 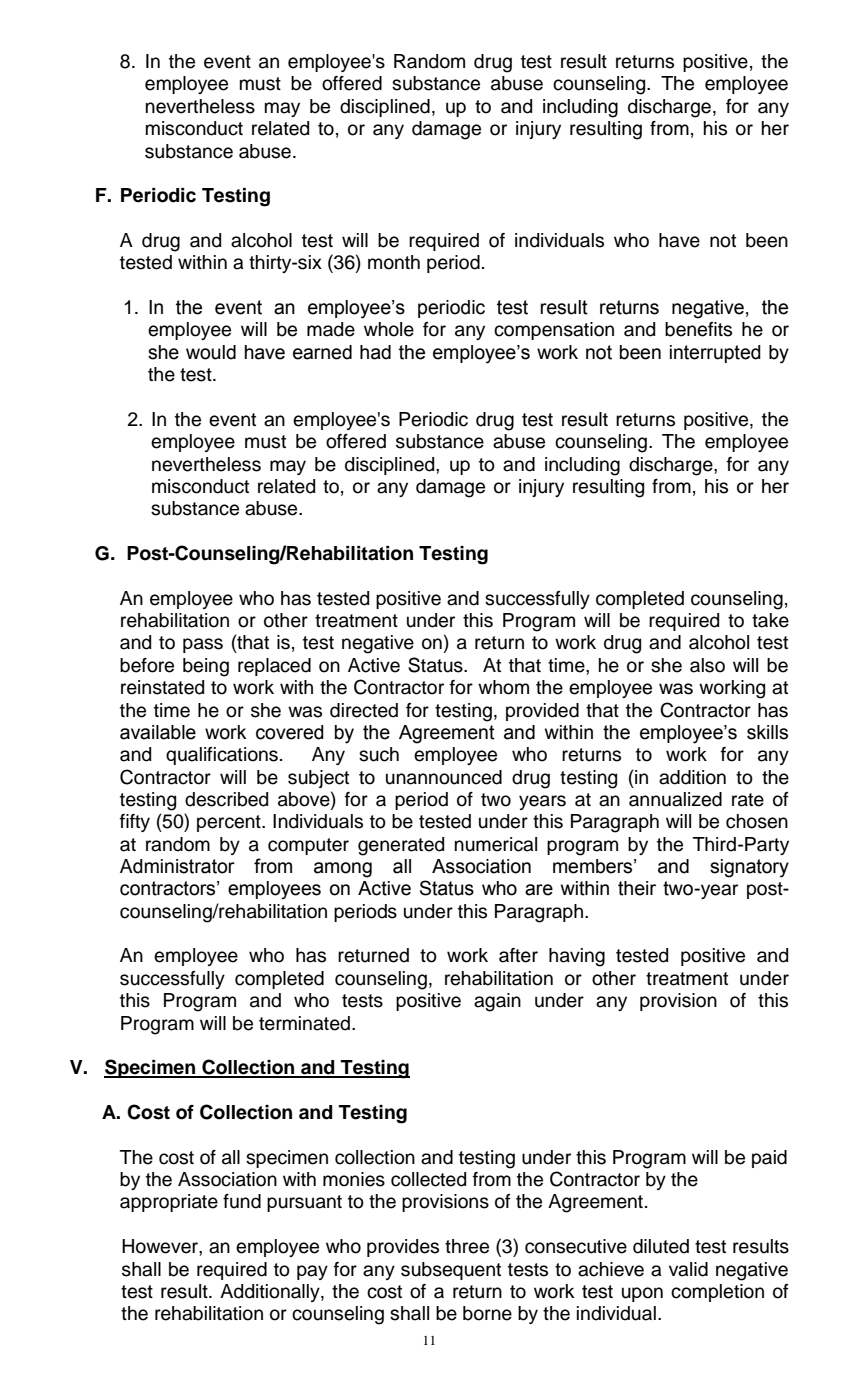 I want to click on benefits, so click(x=698, y=329).
